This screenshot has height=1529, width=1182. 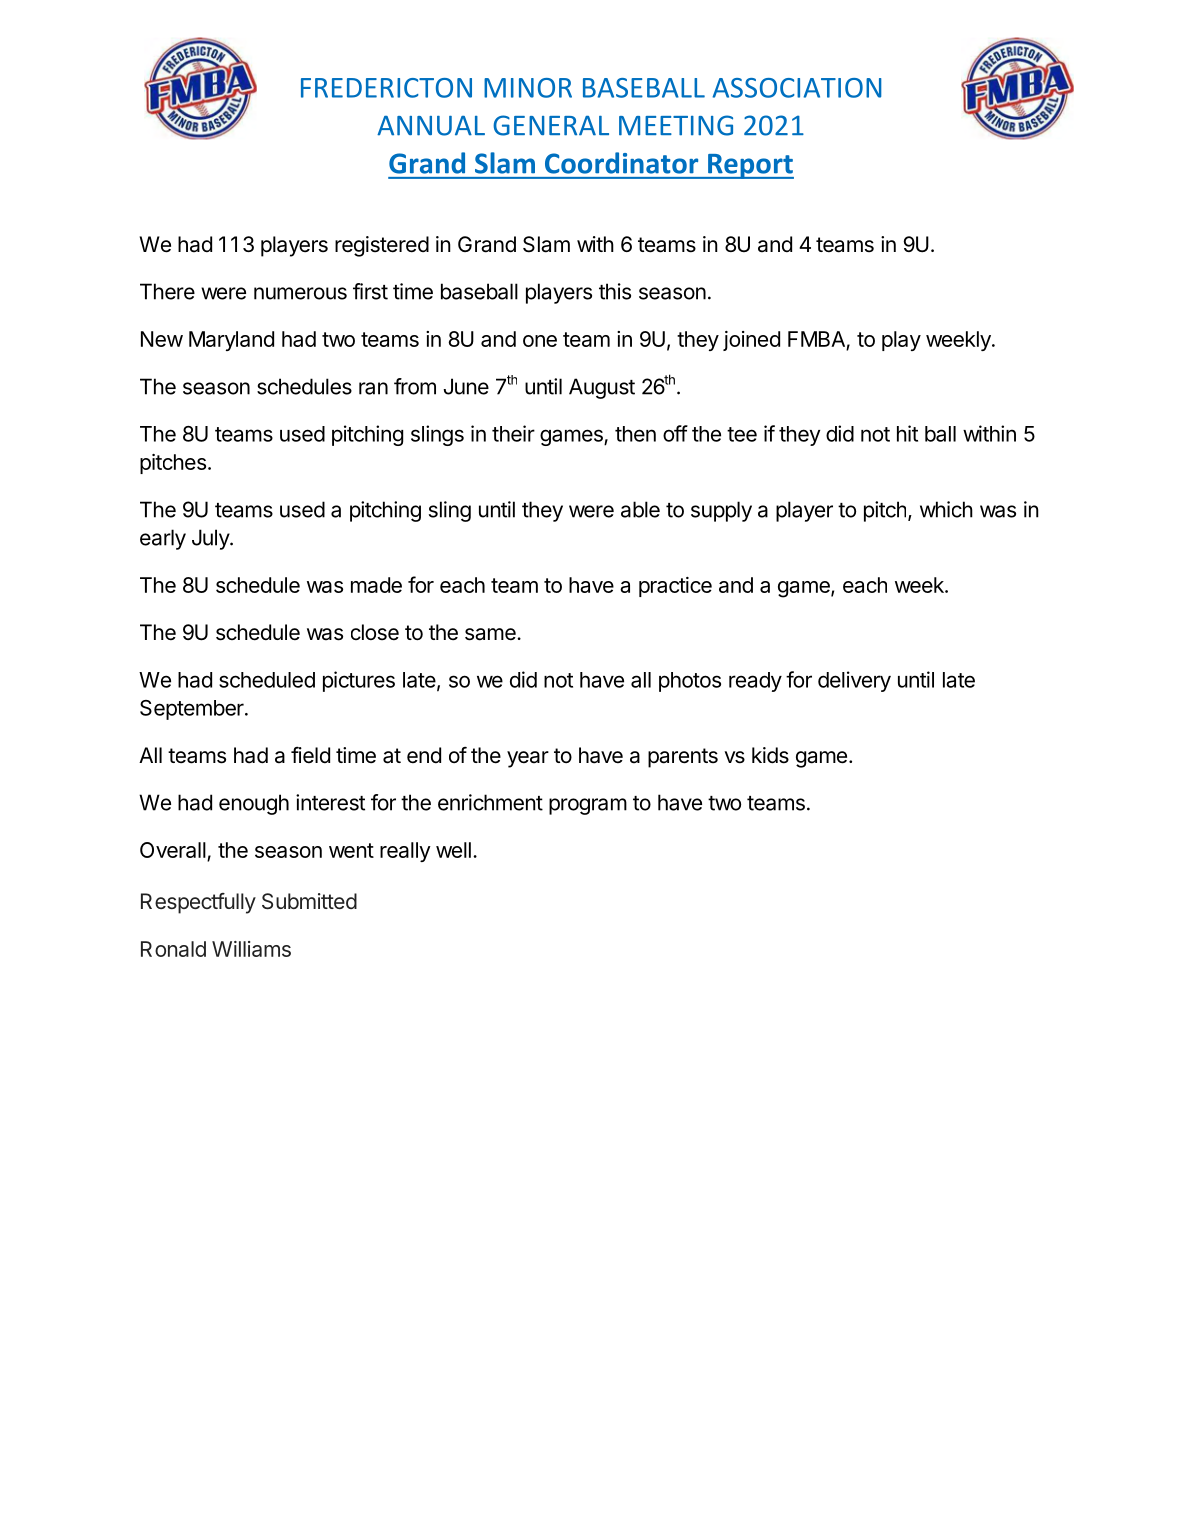 I want to click on July, so click(x=211, y=539).
